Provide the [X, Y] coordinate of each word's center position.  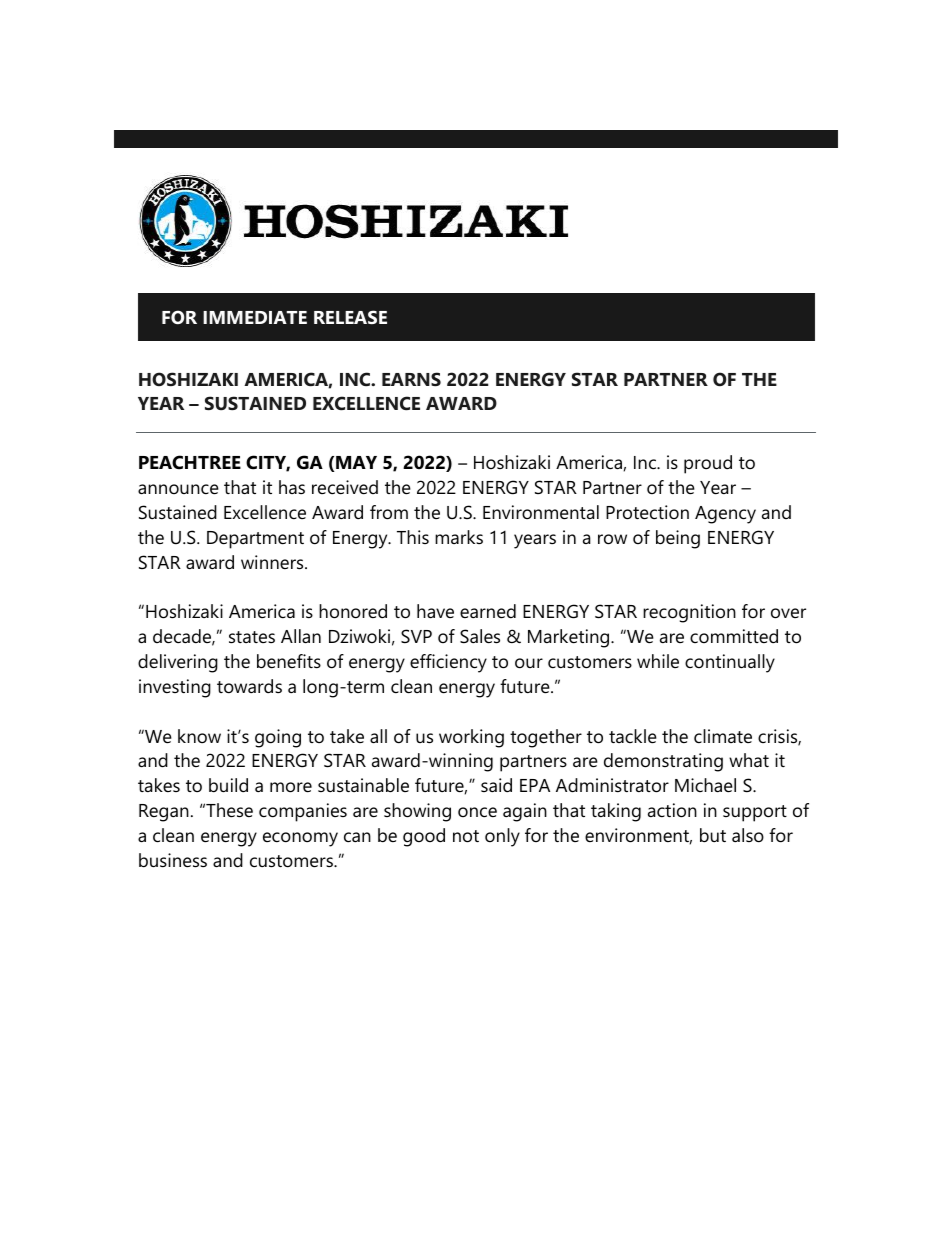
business [173, 860]
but [713, 835]
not [466, 836]
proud [708, 464]
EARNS [411, 379]
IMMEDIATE [255, 317]
